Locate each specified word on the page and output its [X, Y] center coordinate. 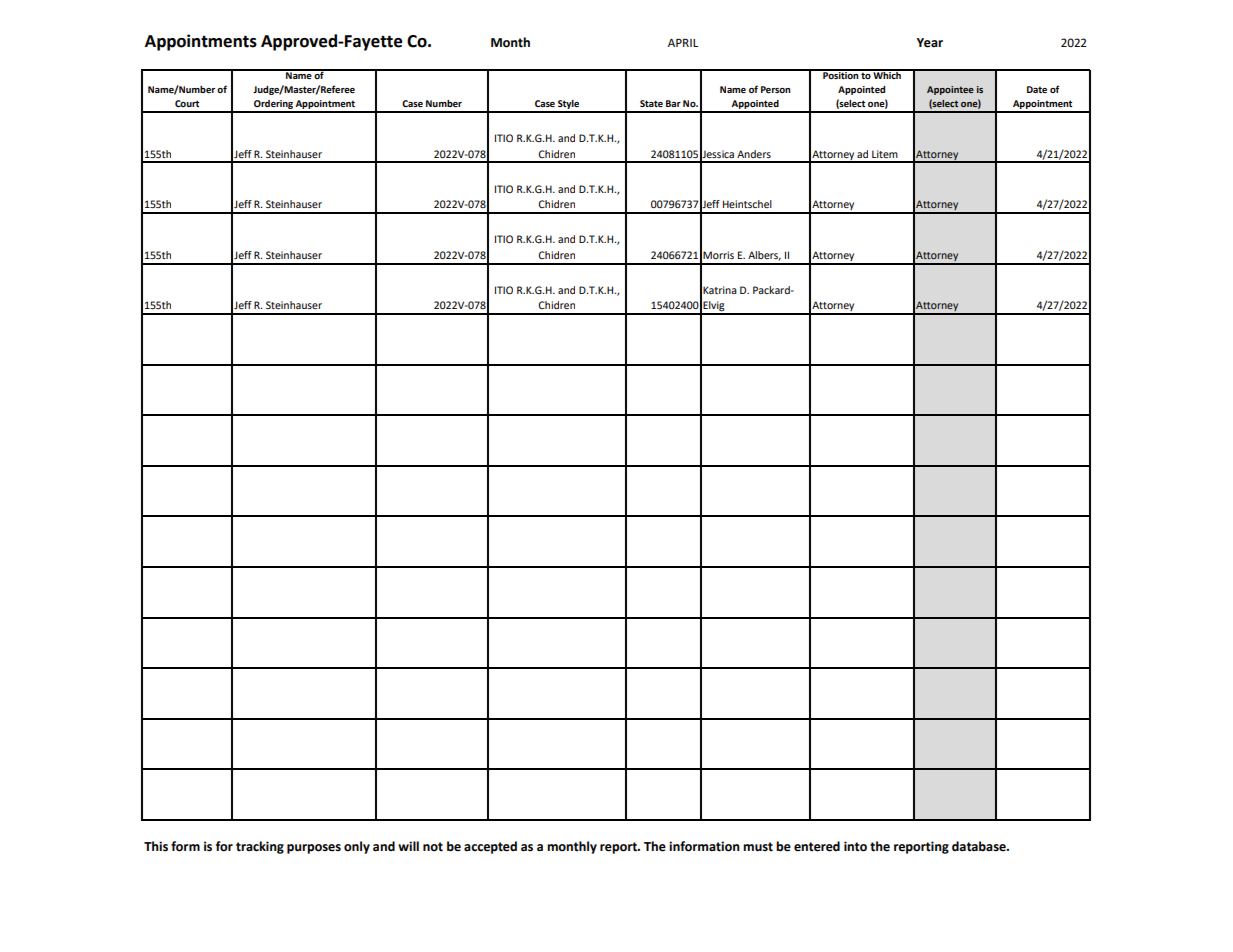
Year [930, 43]
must [758, 847]
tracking [260, 847]
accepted [490, 847]
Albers [764, 256]
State [651, 103]
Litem [885, 154]
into [855, 846]
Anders [754, 154]
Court [187, 103]
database [980, 846]
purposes [314, 849]
